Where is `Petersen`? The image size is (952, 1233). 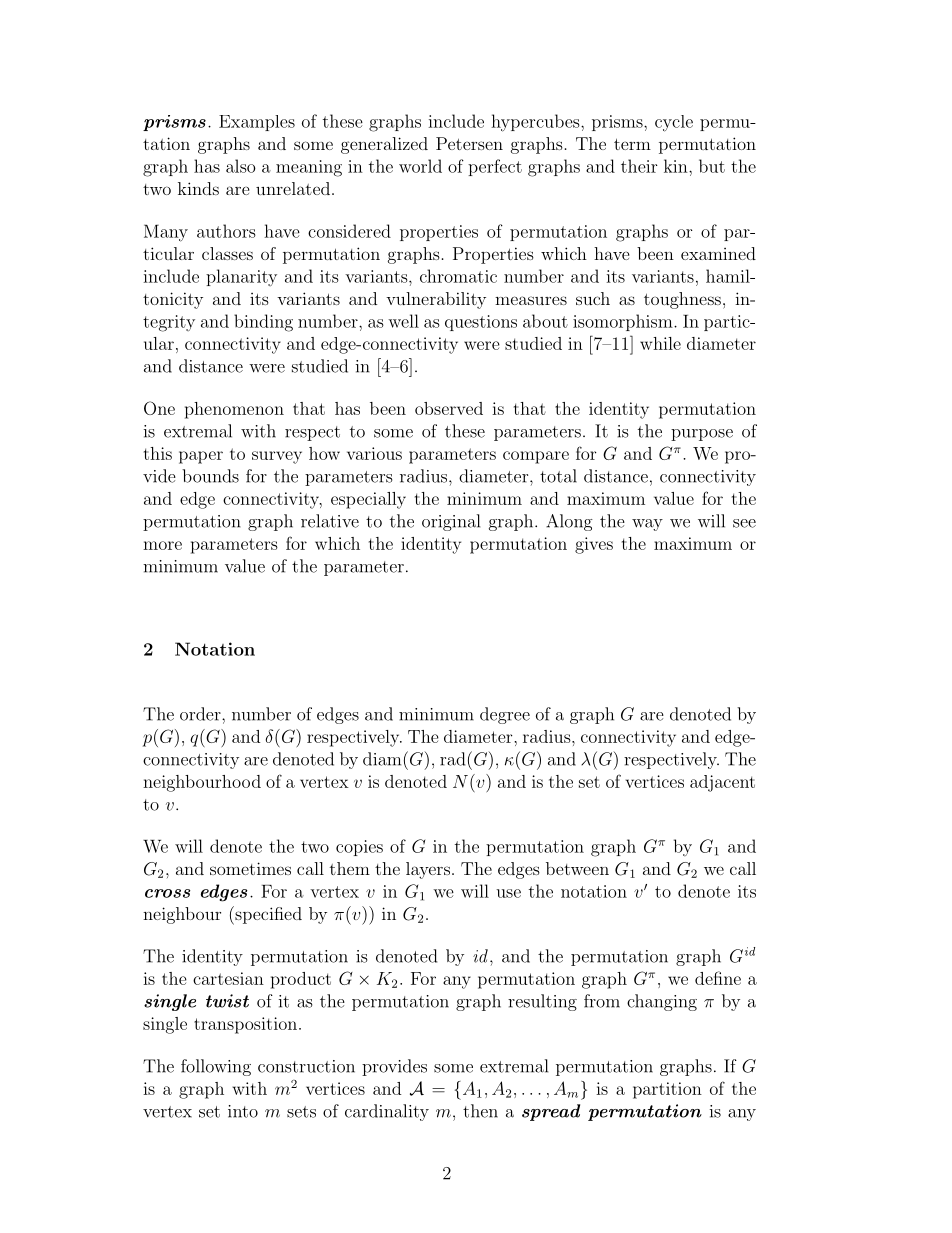 Petersen is located at coordinates (469, 143).
